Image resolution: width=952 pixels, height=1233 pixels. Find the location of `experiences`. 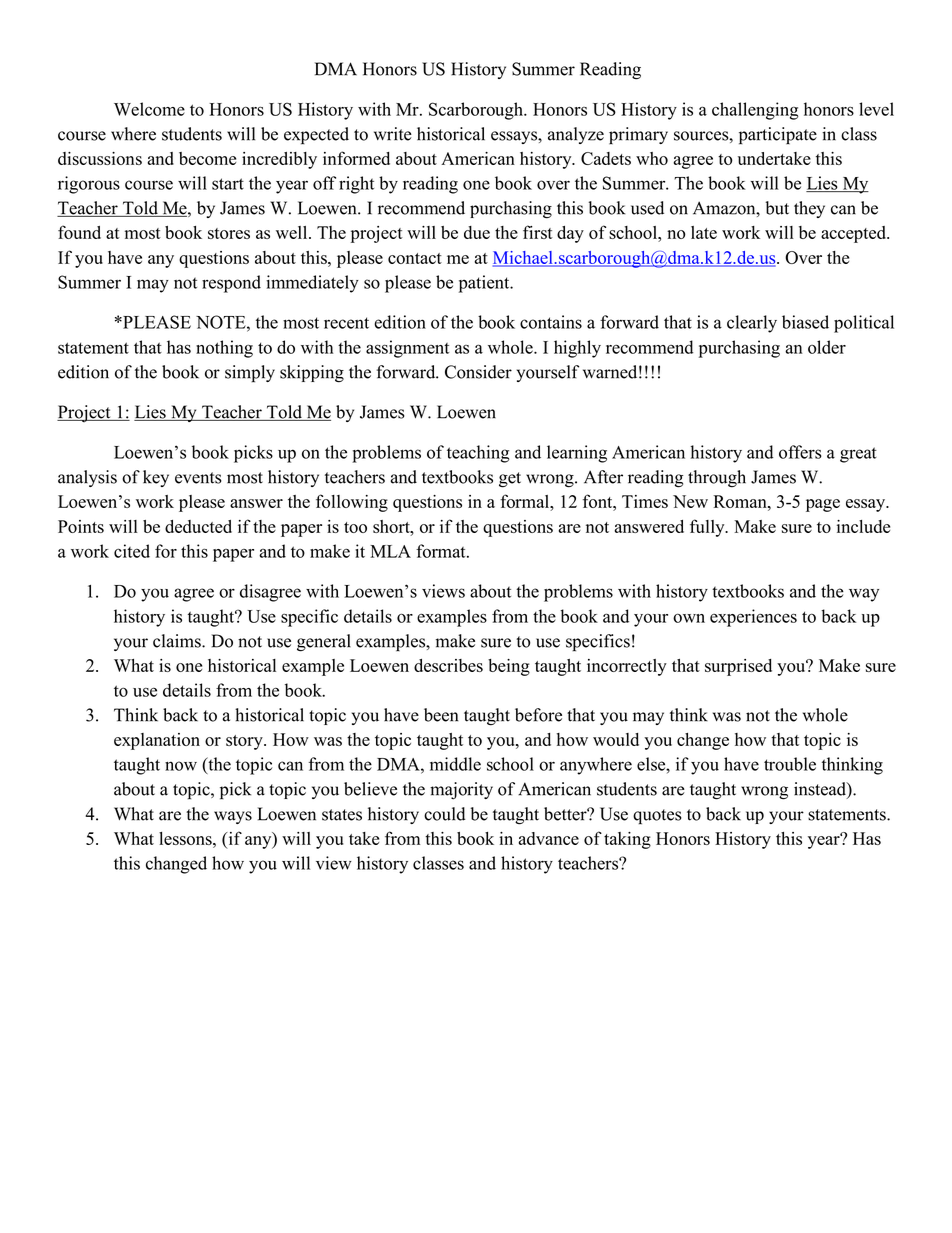

experiences is located at coordinates (753, 618).
